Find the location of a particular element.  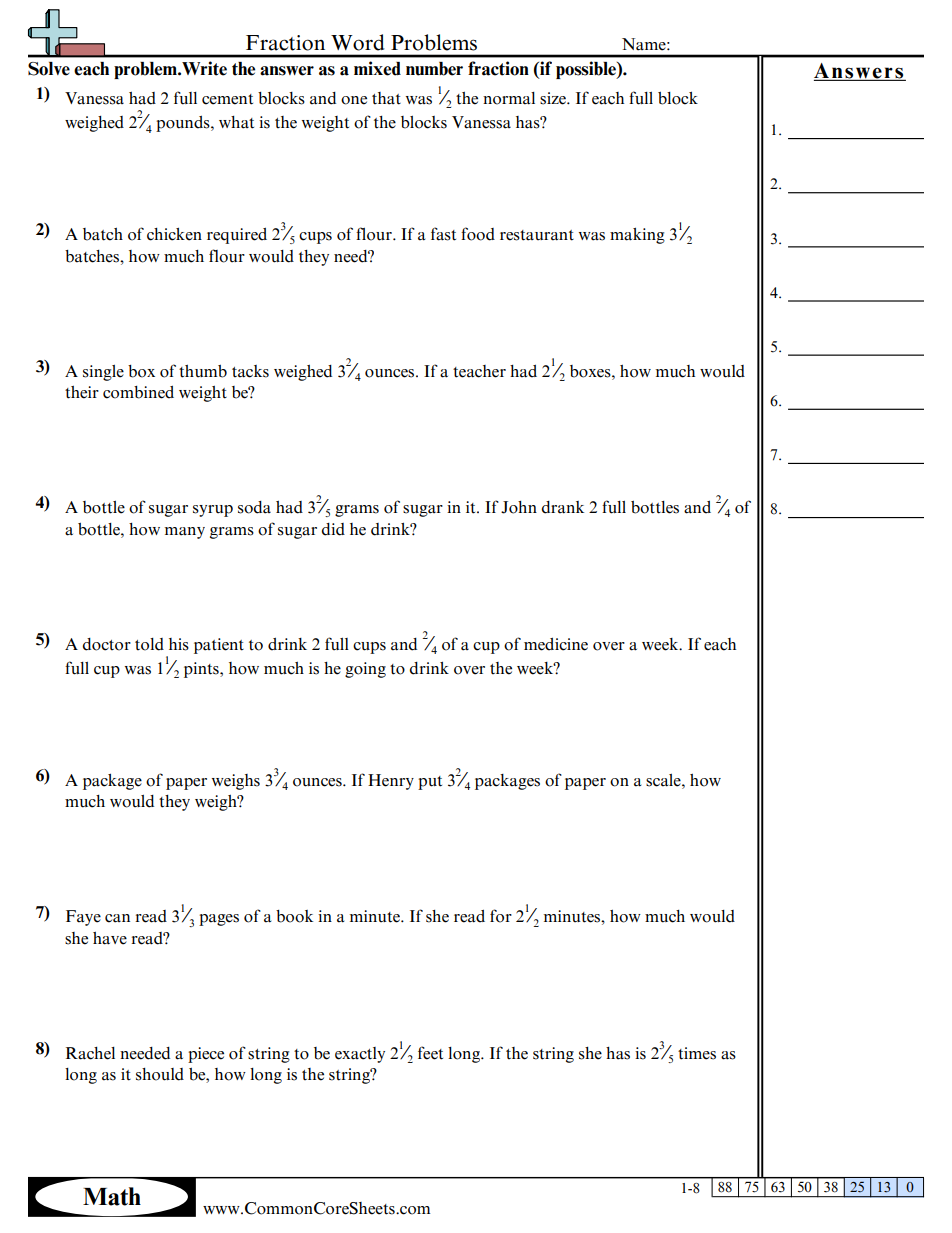

pounds is located at coordinates (184, 124).
